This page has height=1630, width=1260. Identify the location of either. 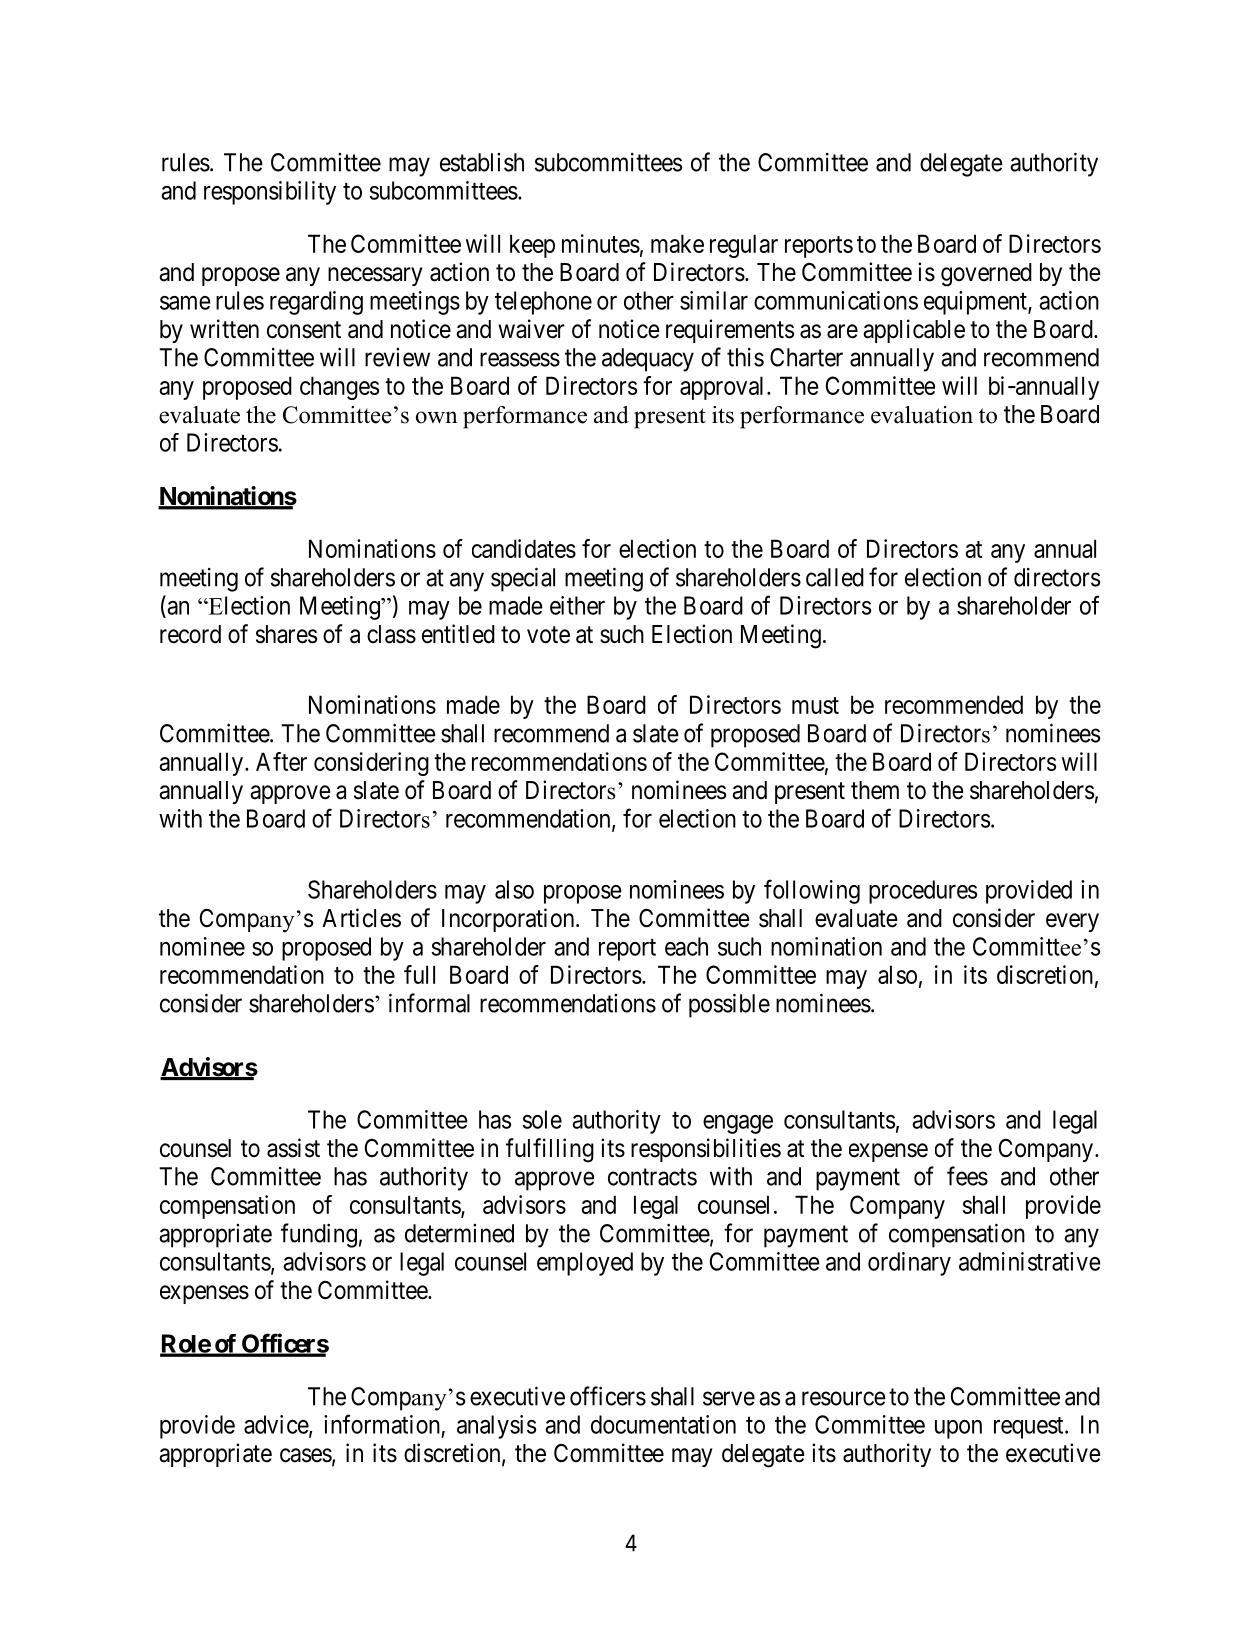
(577, 605).
